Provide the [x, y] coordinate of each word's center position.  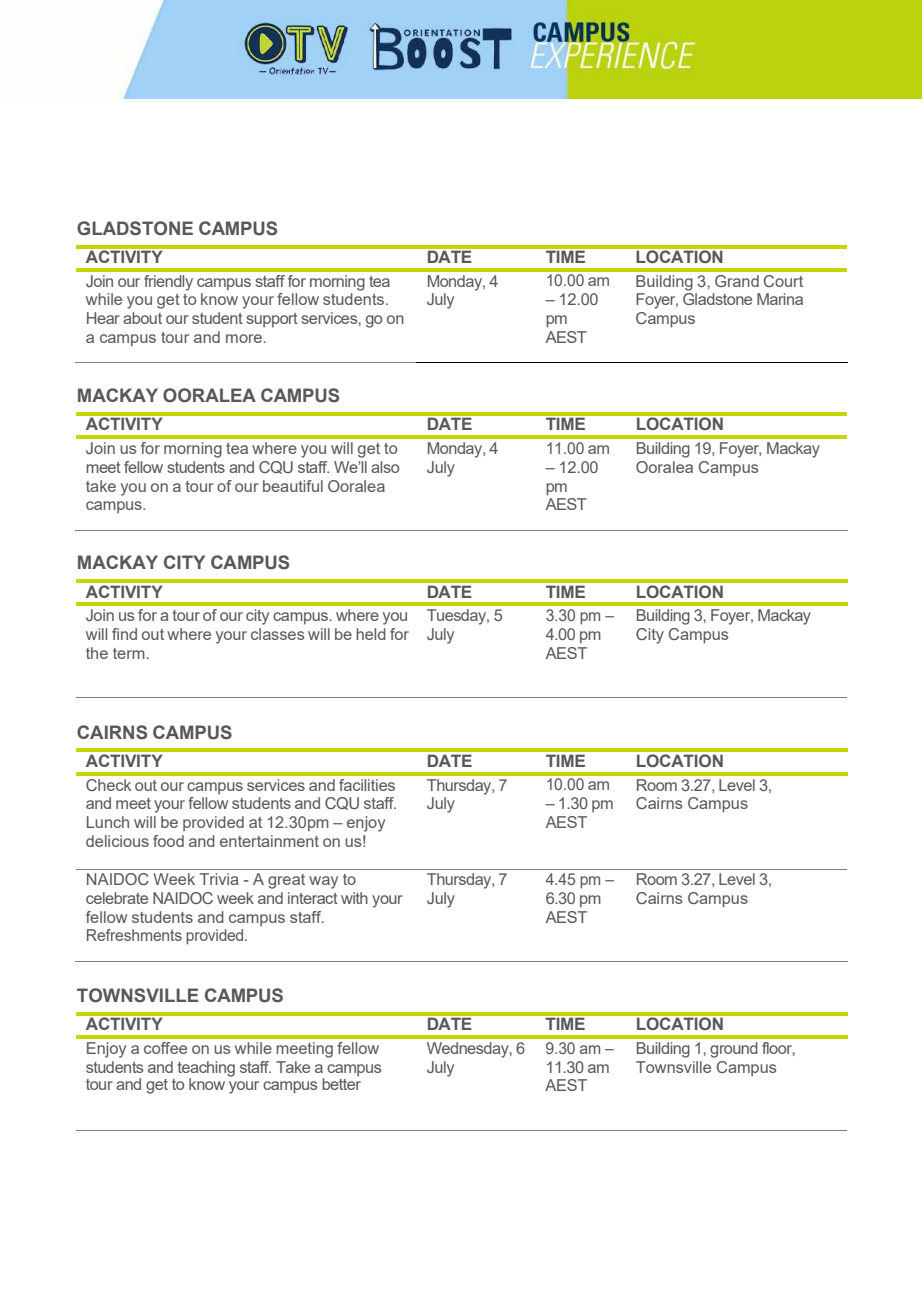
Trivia [219, 879]
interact [313, 898]
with [354, 898]
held [371, 634]
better [341, 1084]
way [323, 882]
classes [278, 634]
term [129, 653]
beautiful [293, 486]
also [385, 467]
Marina [780, 299]
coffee [165, 1048]
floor [778, 1049]
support [272, 320]
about [142, 318]
